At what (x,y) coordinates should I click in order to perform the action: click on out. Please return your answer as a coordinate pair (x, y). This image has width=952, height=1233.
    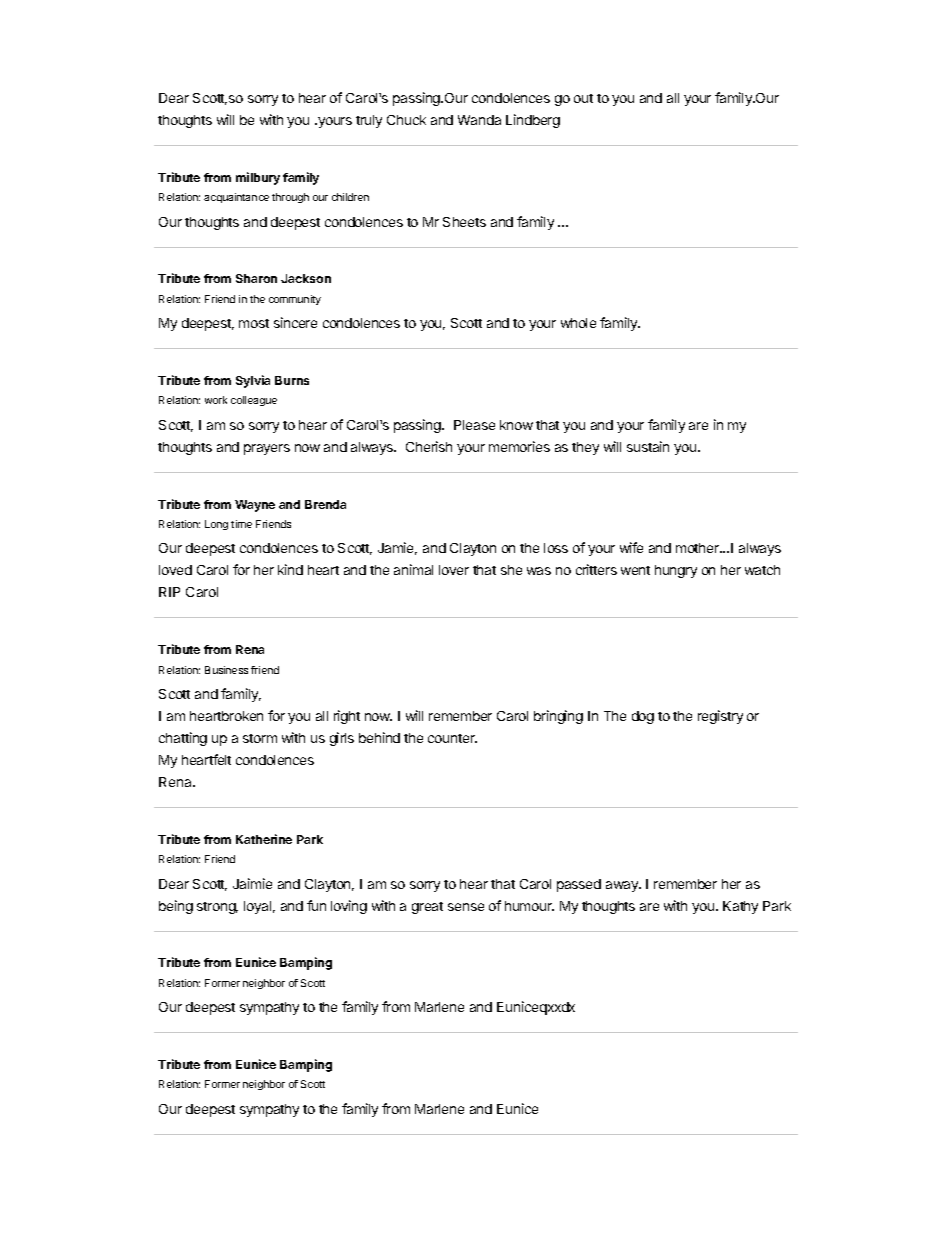
    Looking at the image, I should click on (583, 98).
